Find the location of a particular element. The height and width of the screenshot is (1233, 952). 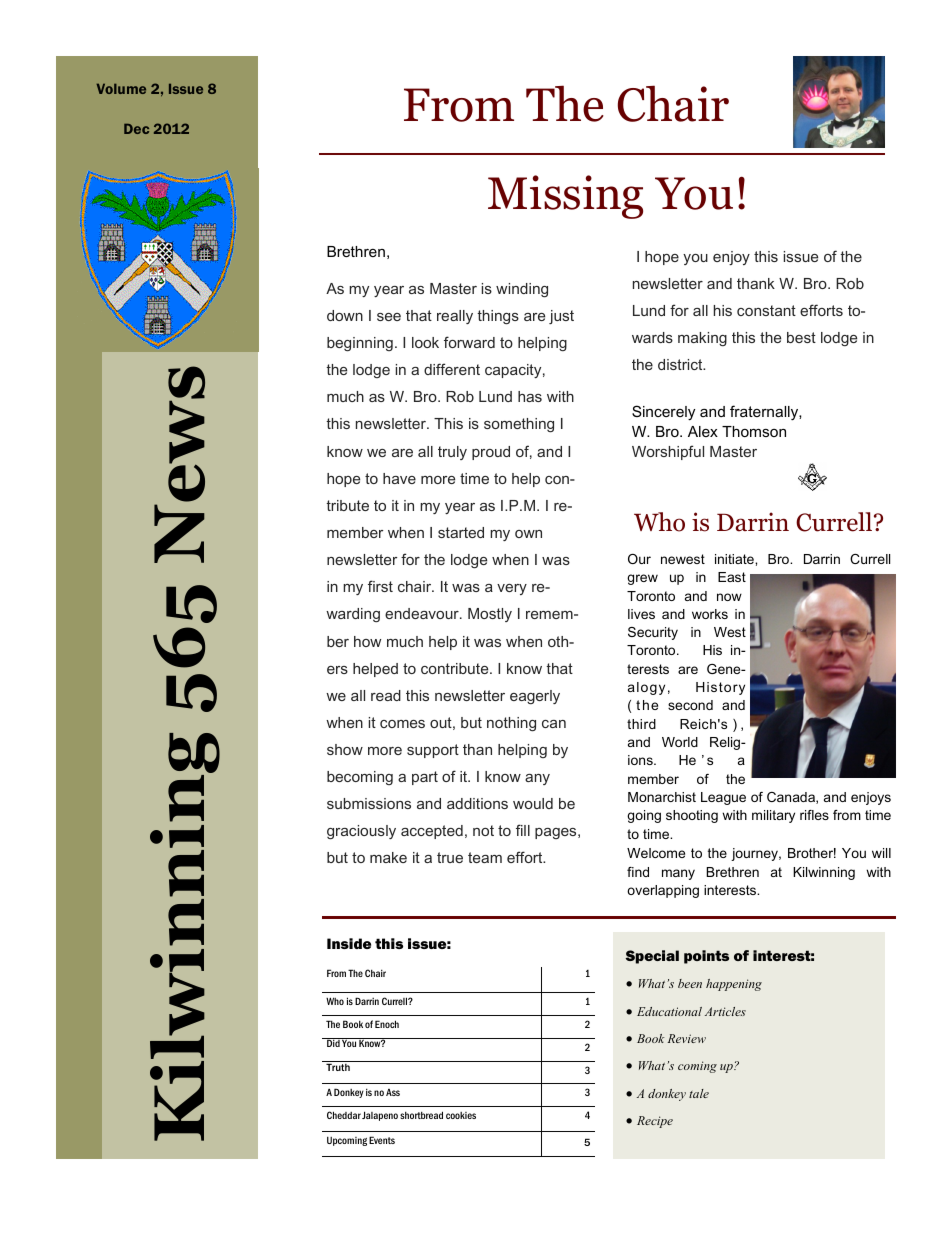

have is located at coordinates (399, 478).
